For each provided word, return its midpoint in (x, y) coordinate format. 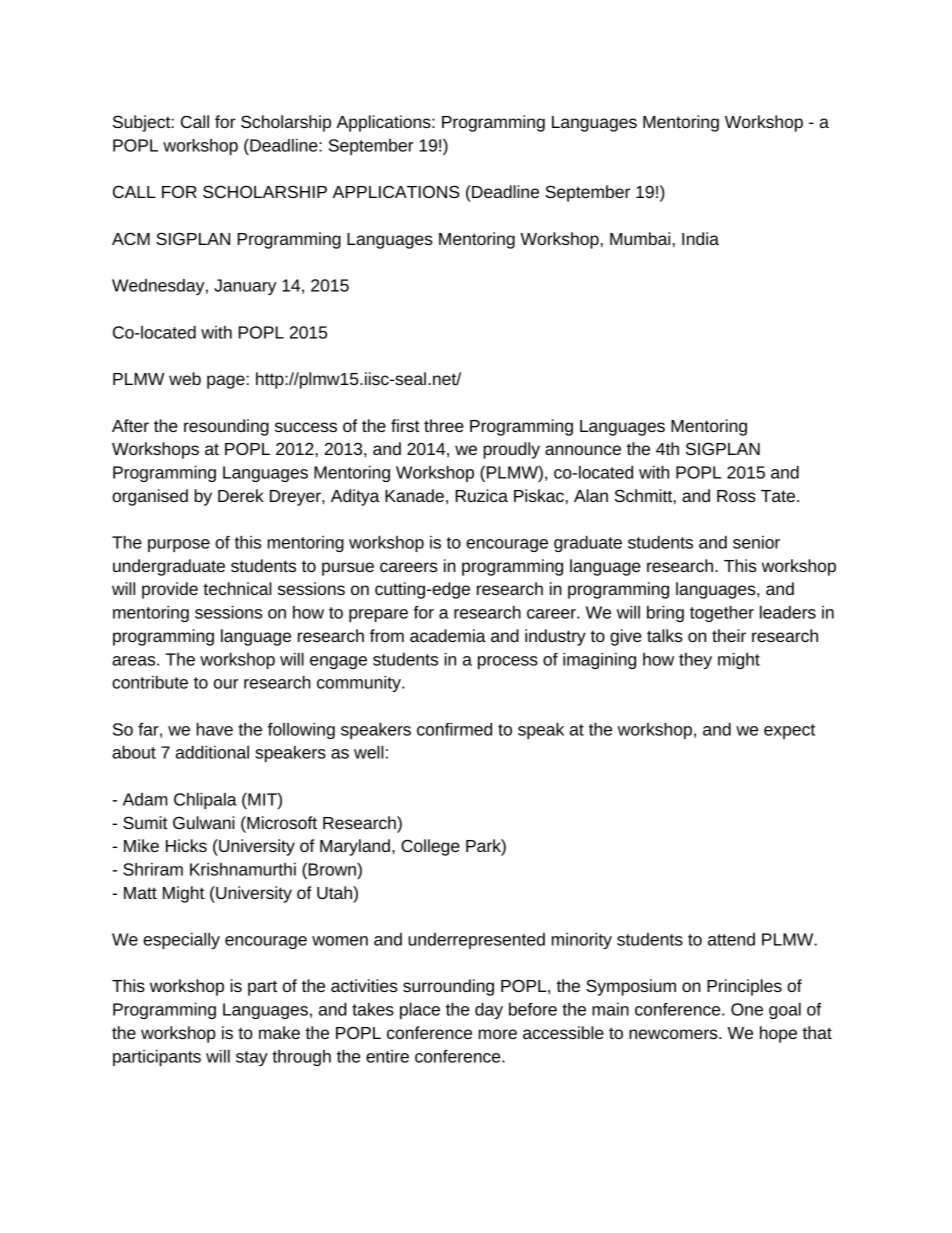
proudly (511, 450)
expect (789, 731)
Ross (736, 496)
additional (212, 752)
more (498, 1034)
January (245, 287)
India (700, 238)
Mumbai (640, 238)
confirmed (454, 729)
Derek (241, 495)
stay (252, 1058)
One (747, 1009)
